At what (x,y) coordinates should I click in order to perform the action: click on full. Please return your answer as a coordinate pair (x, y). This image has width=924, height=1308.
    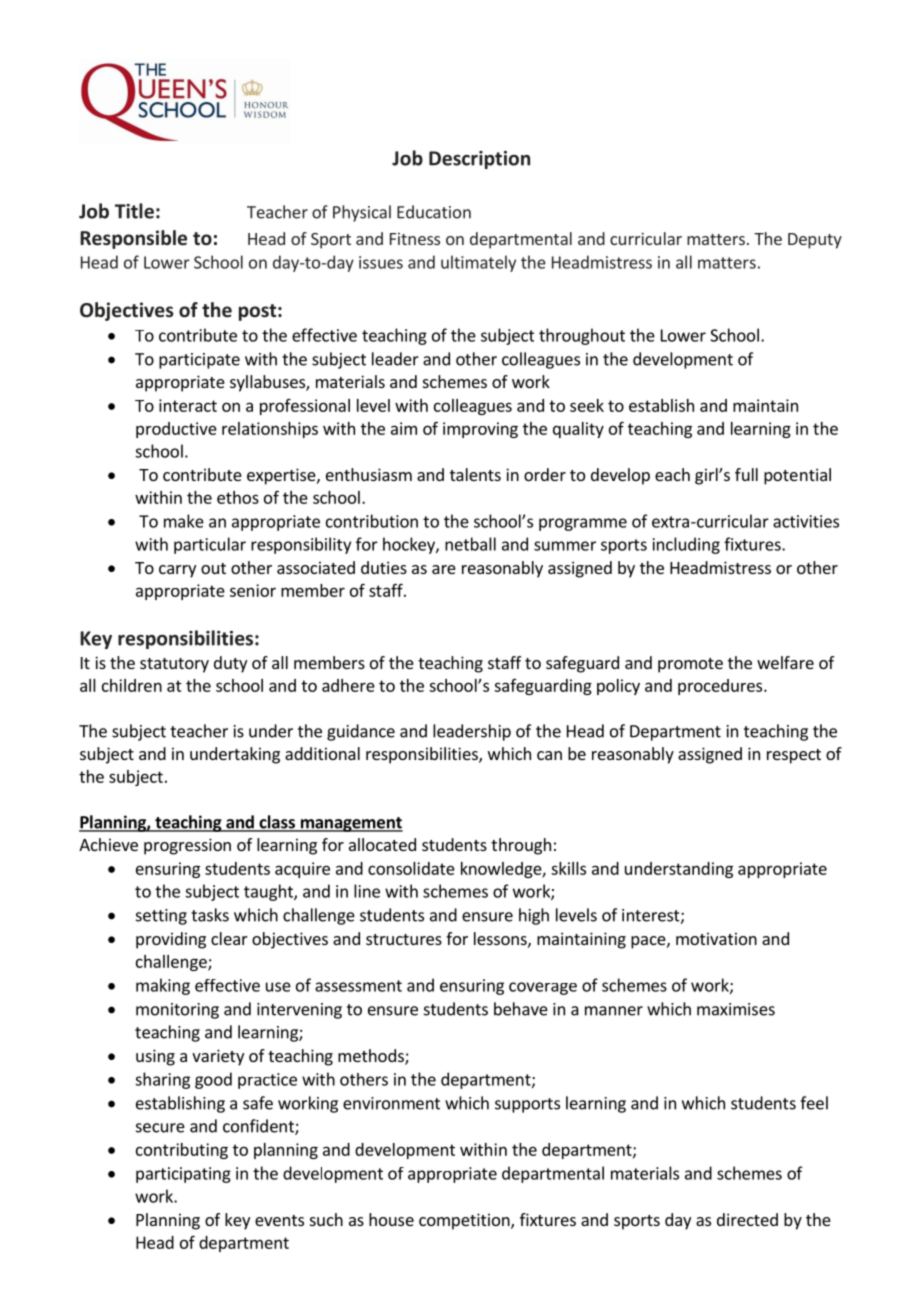
    Looking at the image, I should click on (746, 474).
